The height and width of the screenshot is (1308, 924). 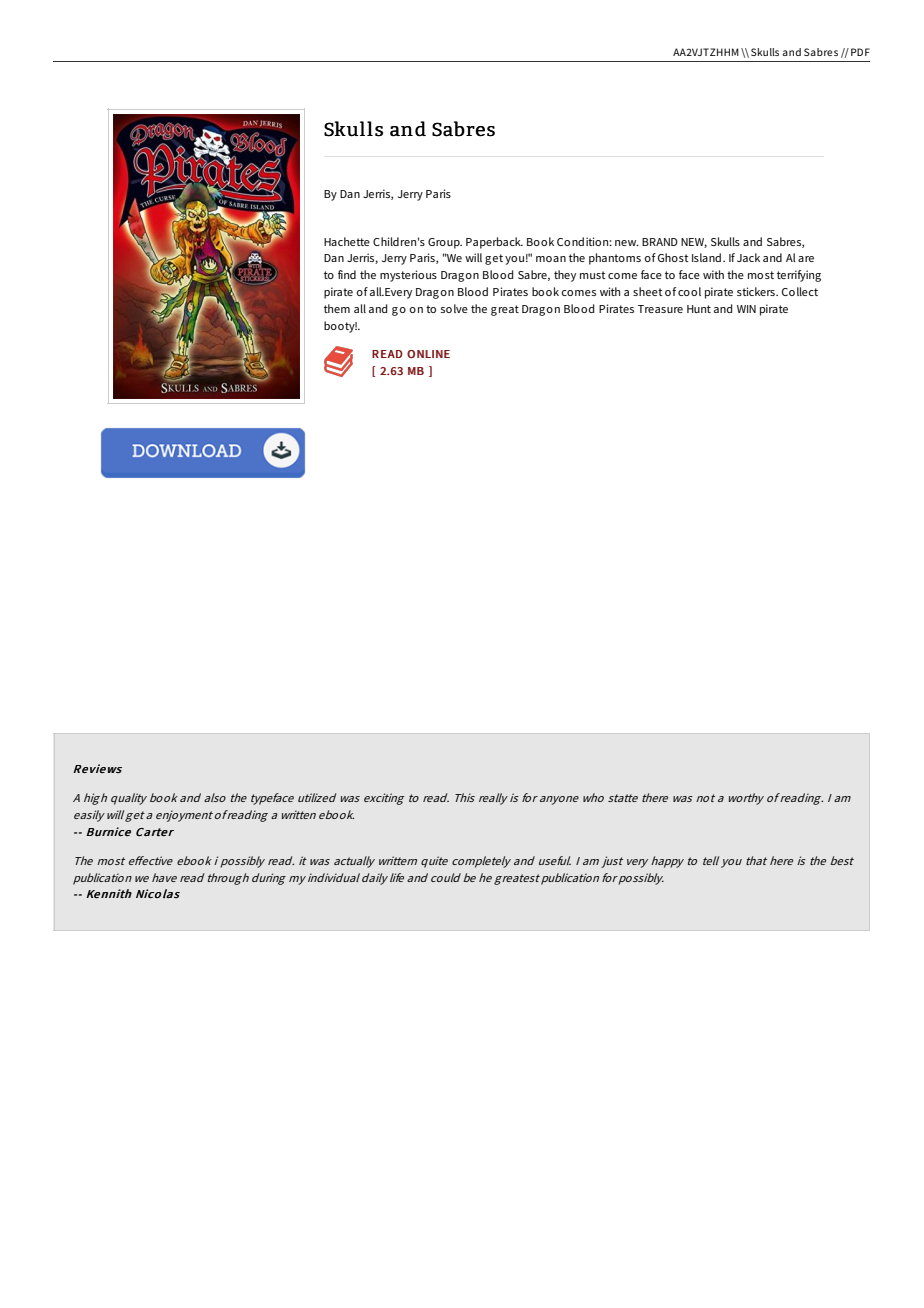 What do you see at coordinates (800, 291) in the screenshot?
I see `Collect` at bounding box center [800, 291].
